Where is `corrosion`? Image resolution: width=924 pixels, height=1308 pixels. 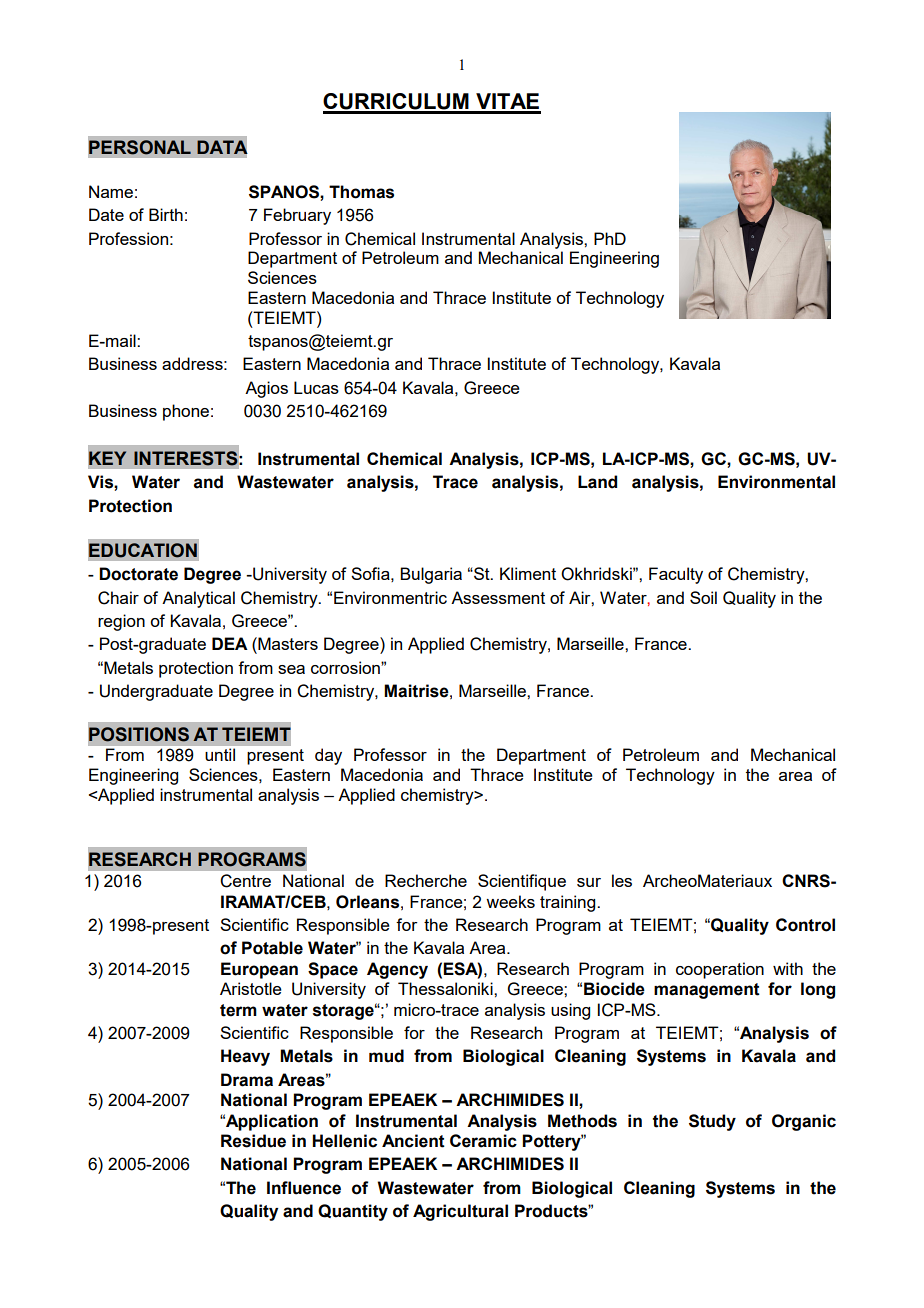 corrosion is located at coordinates (346, 667).
